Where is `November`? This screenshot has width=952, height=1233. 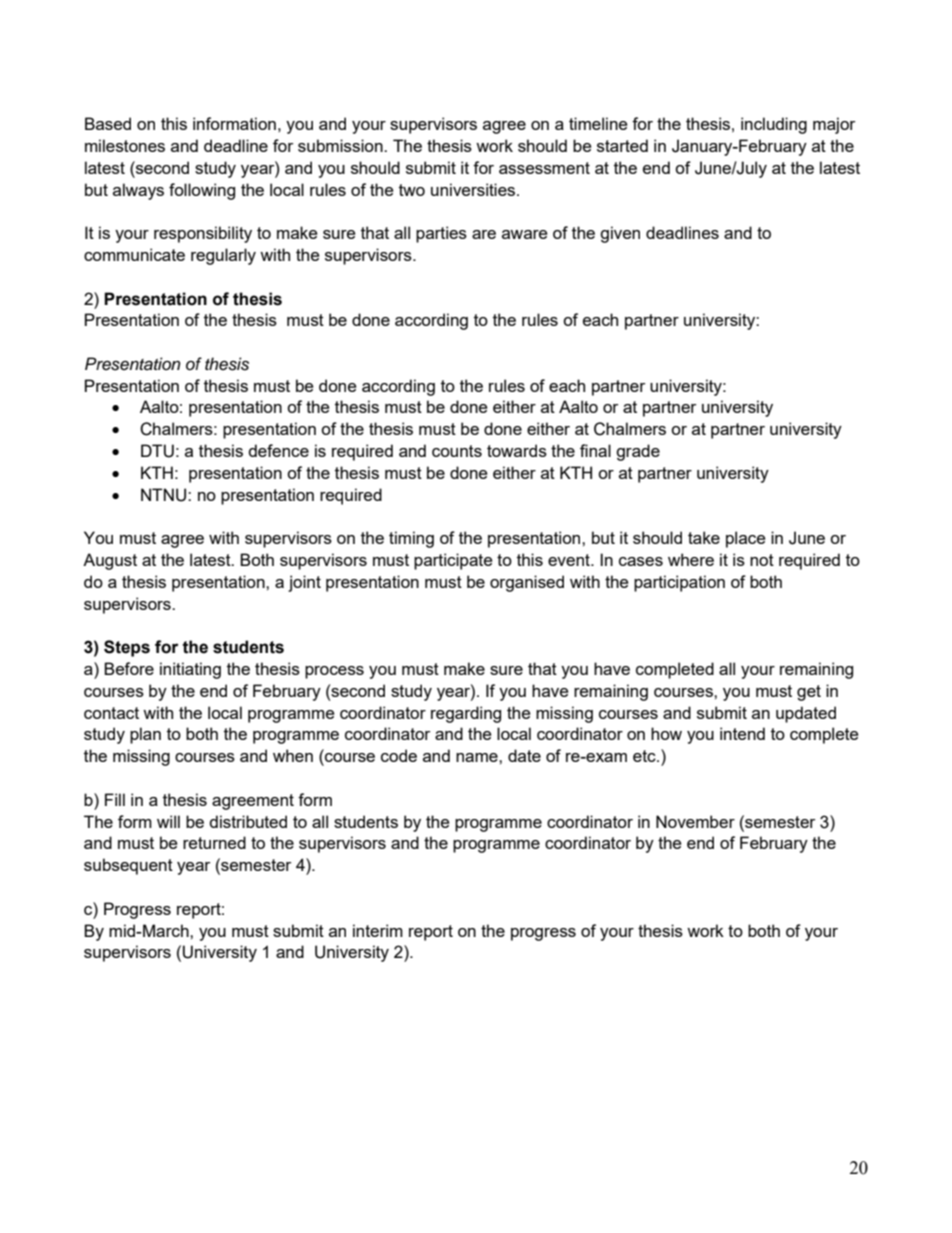 November is located at coordinates (695, 821).
